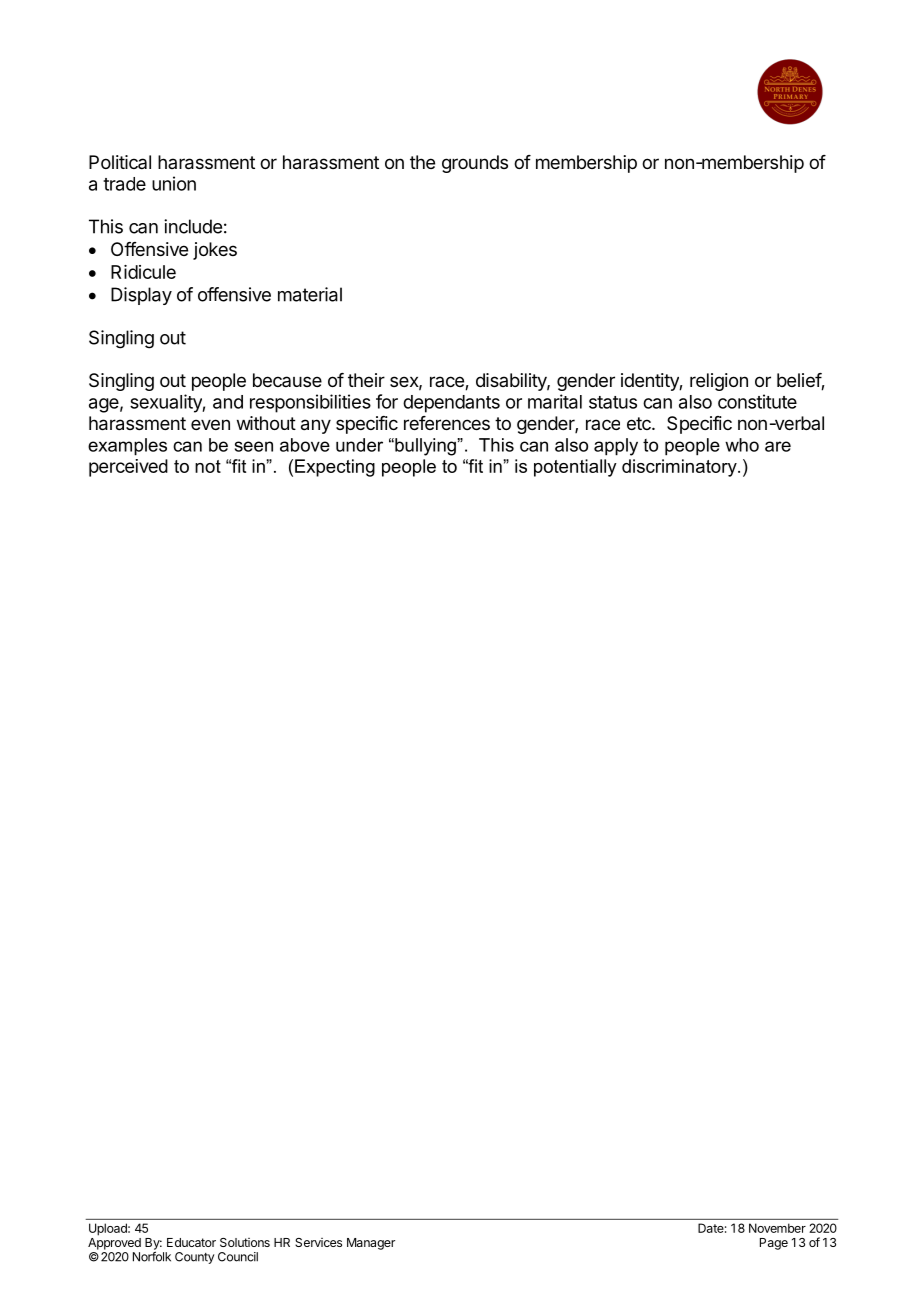 The width and height of the screenshot is (924, 1308). What do you see at coordinates (719, 382) in the screenshot?
I see `religion` at bounding box center [719, 382].
